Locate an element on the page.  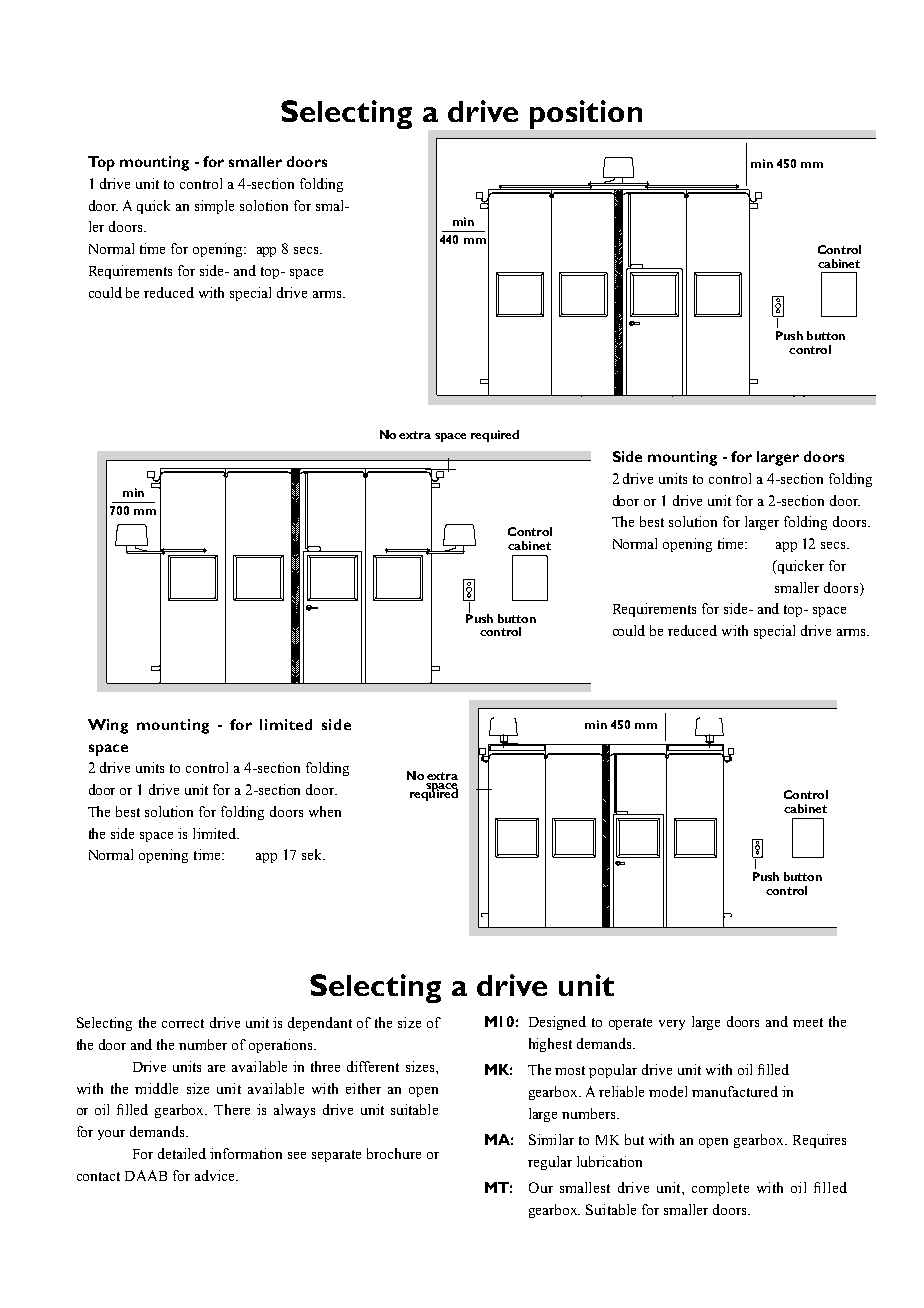
correct is located at coordinates (183, 1023).
